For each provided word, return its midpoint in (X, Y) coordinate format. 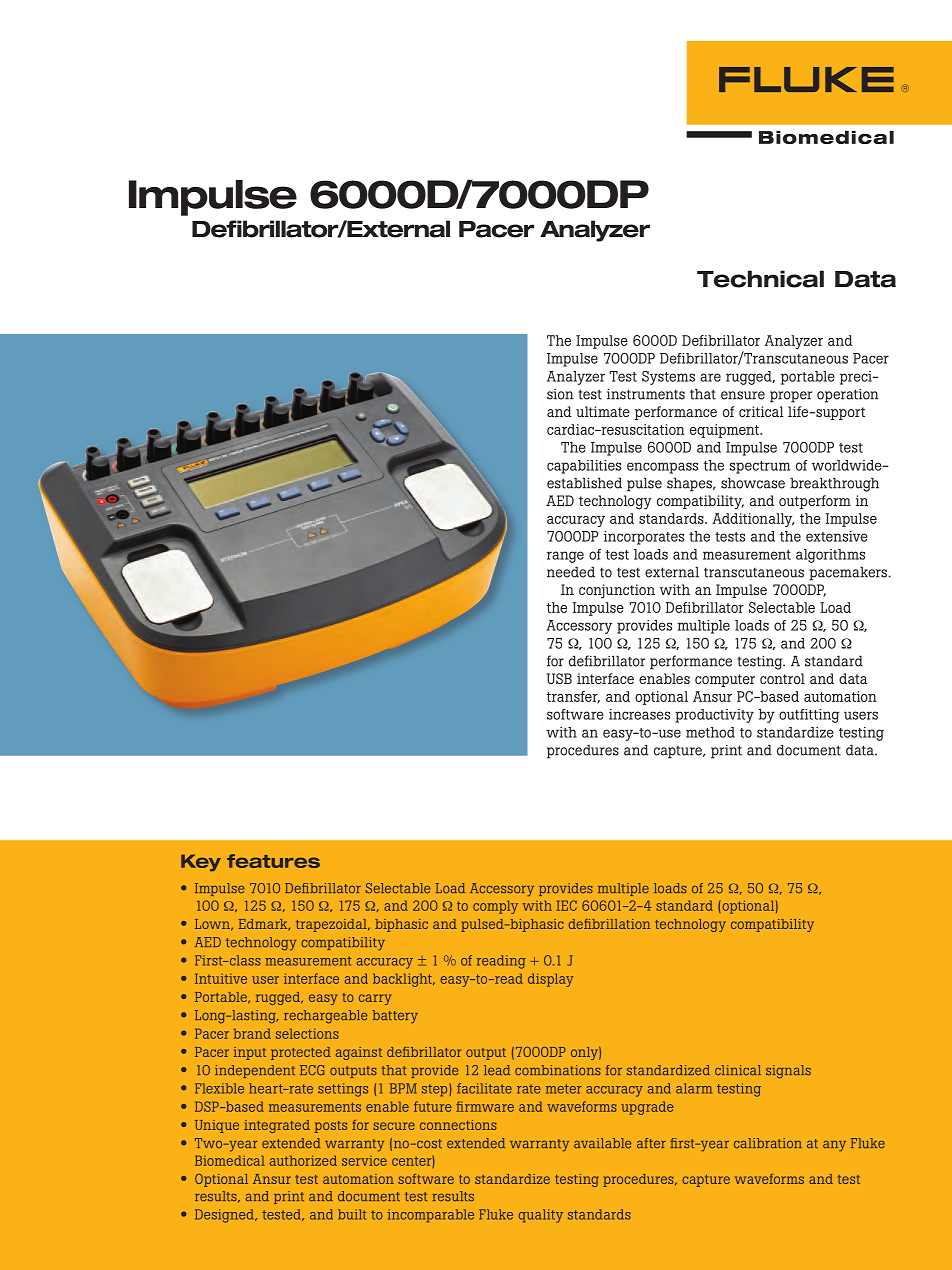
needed (571, 572)
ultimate (603, 411)
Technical (760, 279)
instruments (646, 394)
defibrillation (609, 924)
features (273, 861)
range (565, 557)
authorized (303, 1160)
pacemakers (848, 574)
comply (495, 907)
